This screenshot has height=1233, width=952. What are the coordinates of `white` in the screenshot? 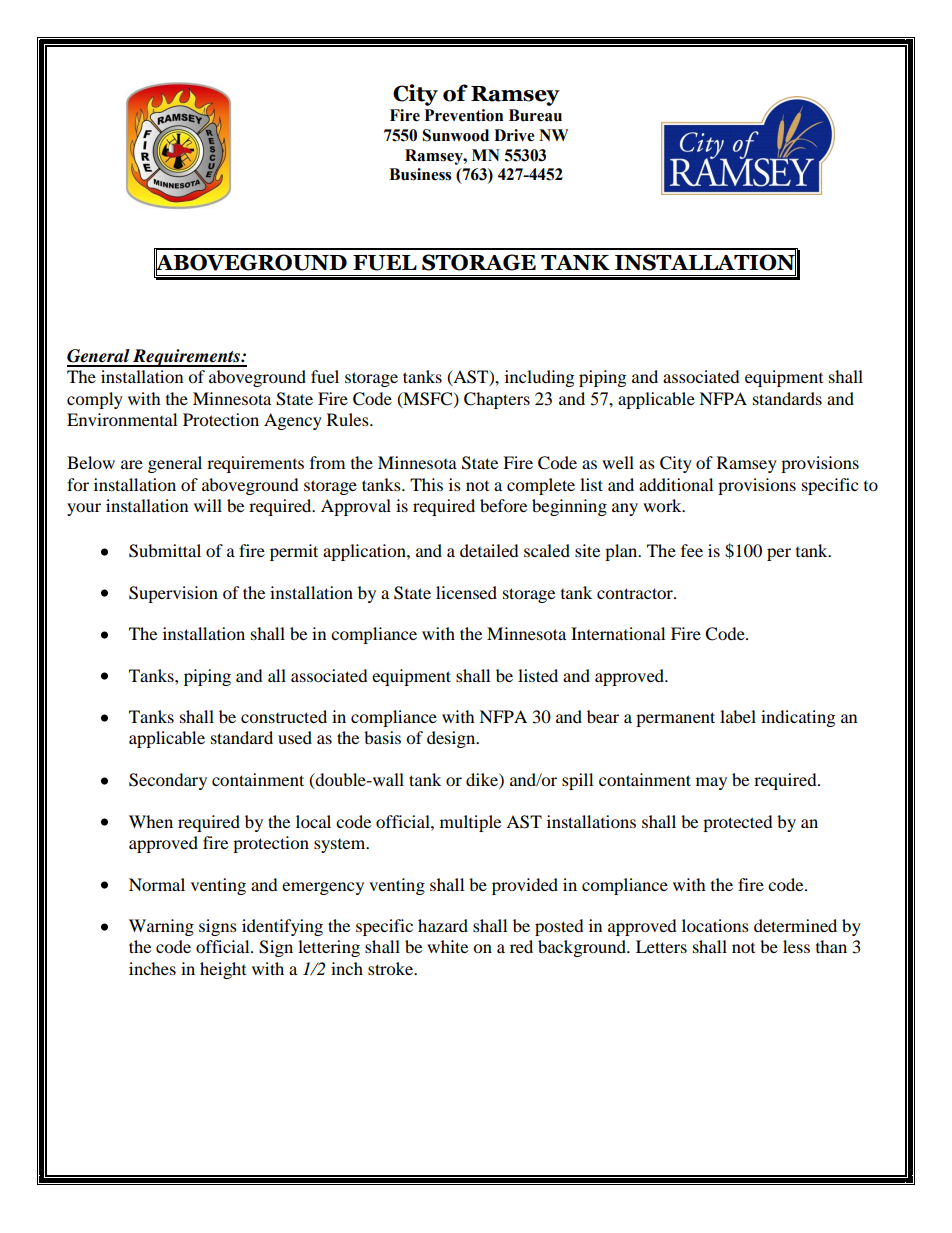 It's located at (447, 946).
